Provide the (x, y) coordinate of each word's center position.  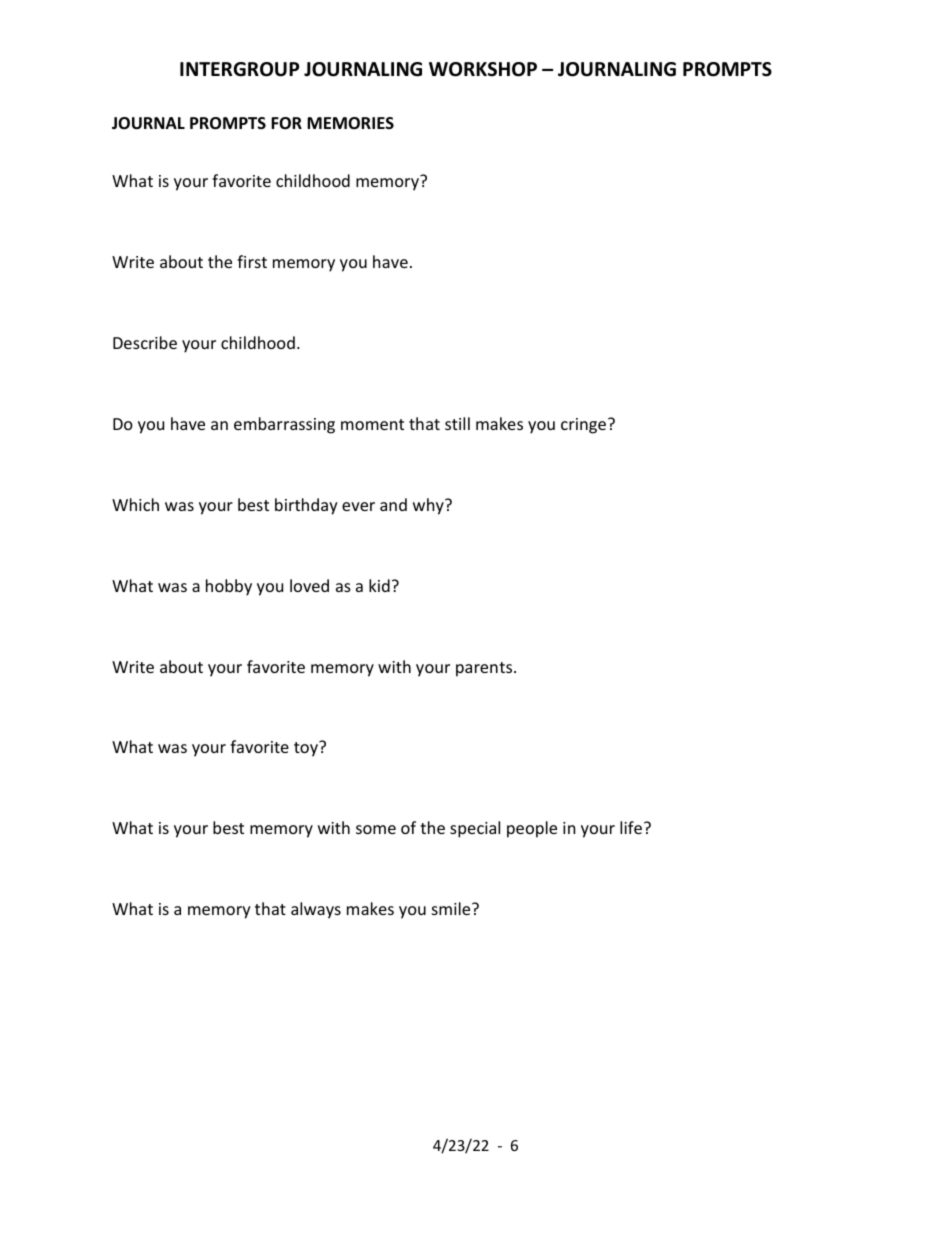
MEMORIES (350, 123)
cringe (583, 426)
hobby (229, 587)
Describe (145, 342)
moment (372, 424)
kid (379, 585)
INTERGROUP (239, 69)
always (316, 910)
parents (485, 669)
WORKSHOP (483, 69)
